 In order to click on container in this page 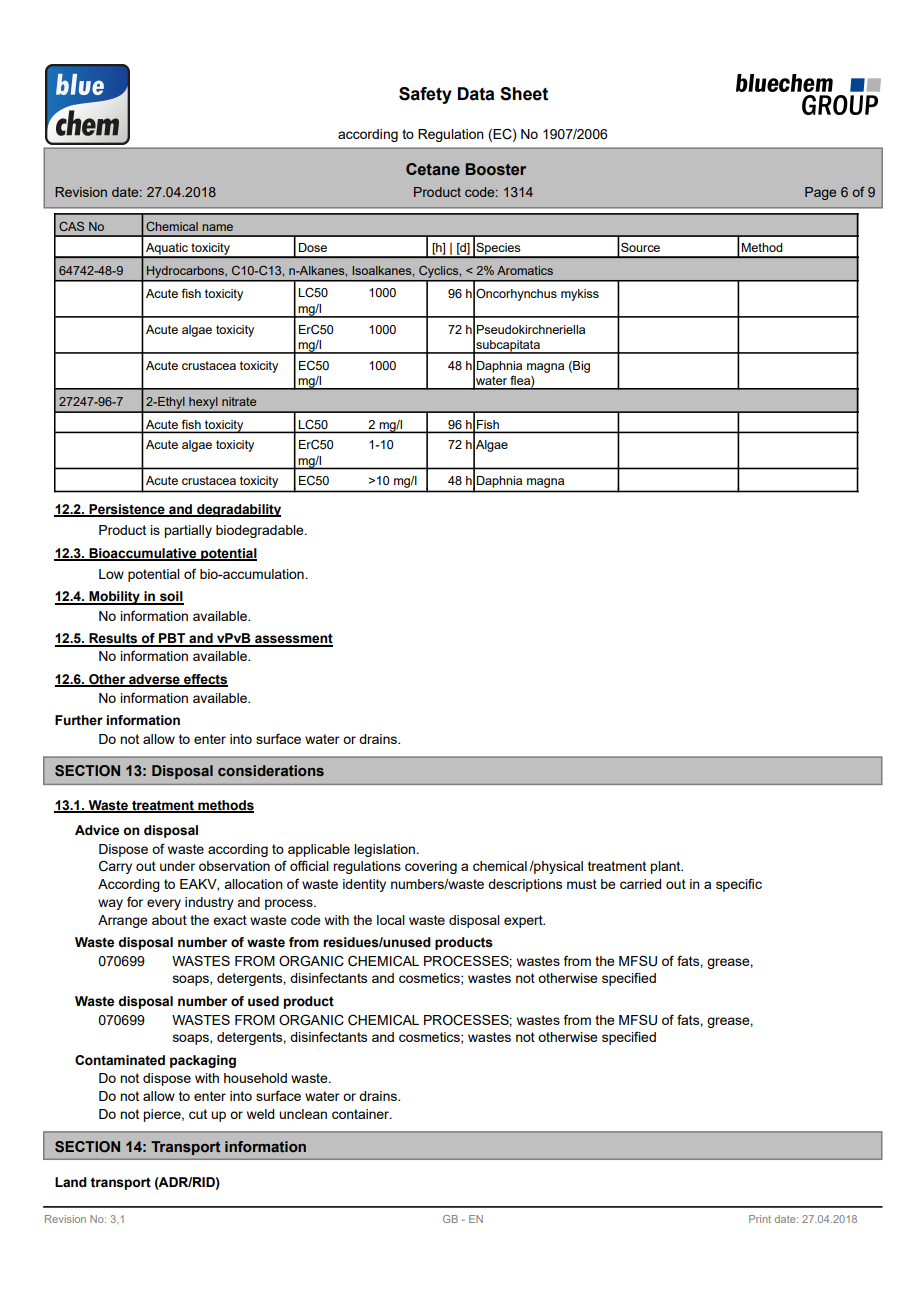, I will do `click(362, 1114)`.
